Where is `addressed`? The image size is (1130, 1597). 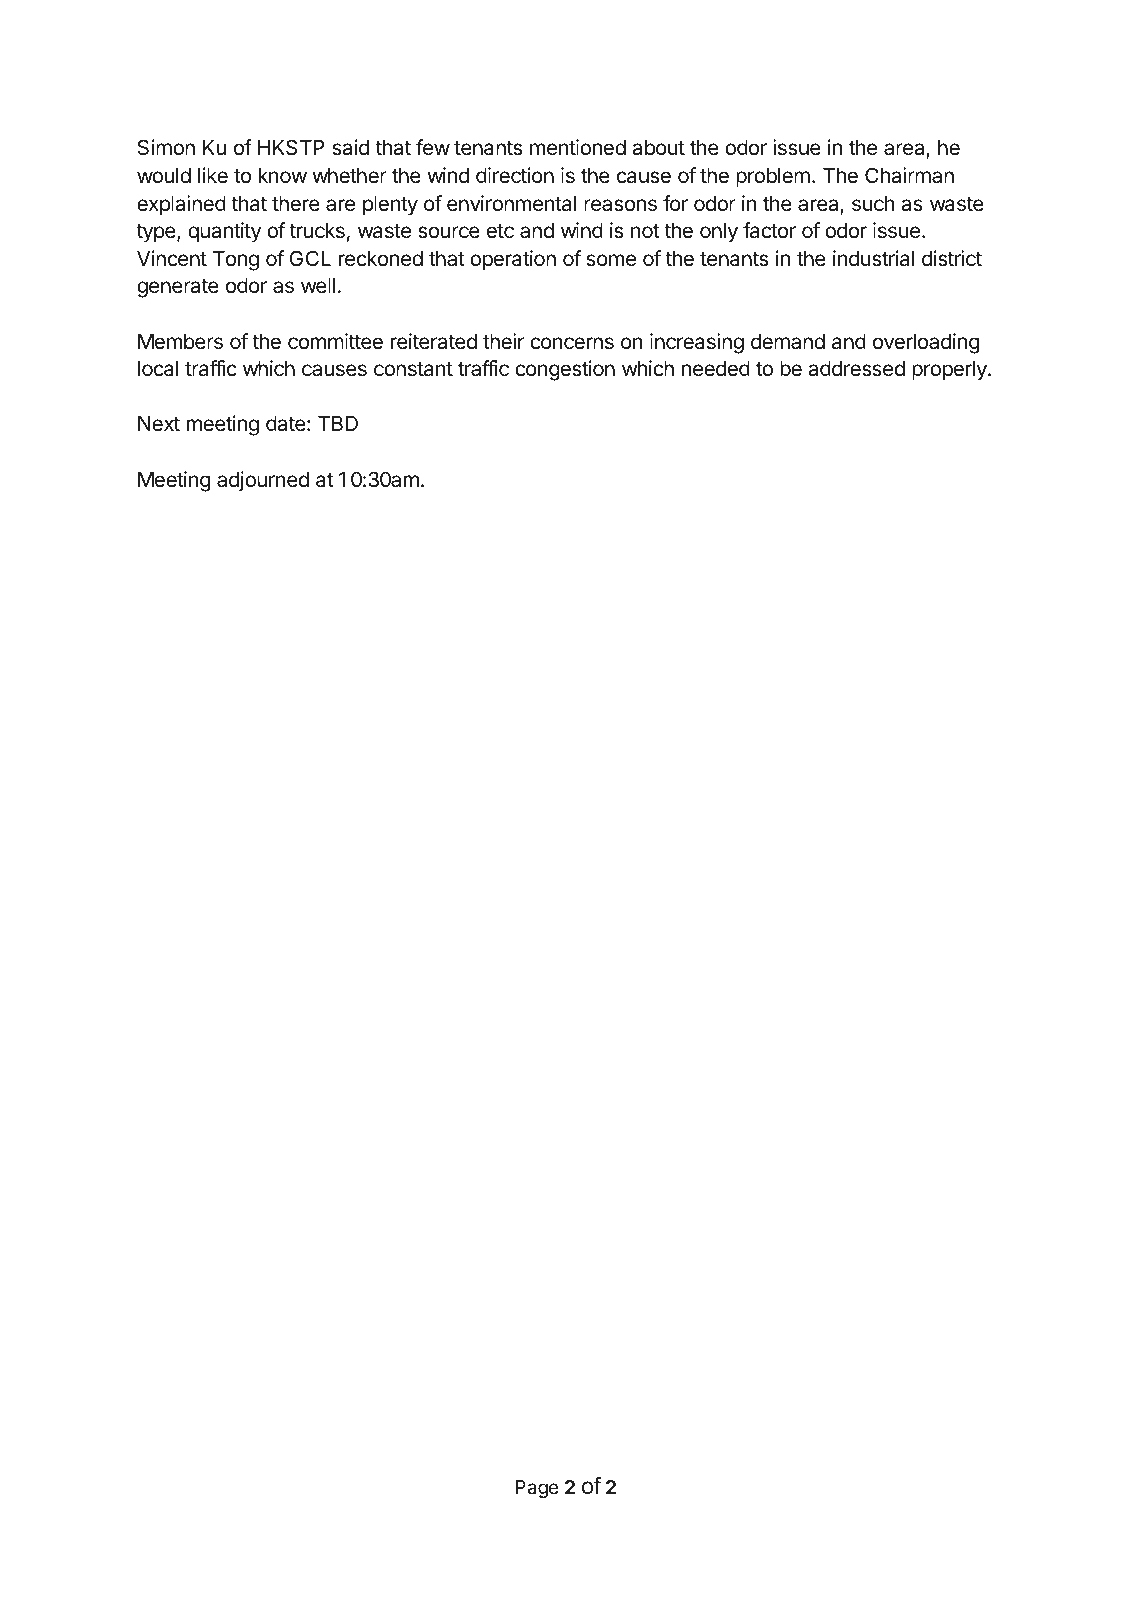
addressed is located at coordinates (856, 369).
